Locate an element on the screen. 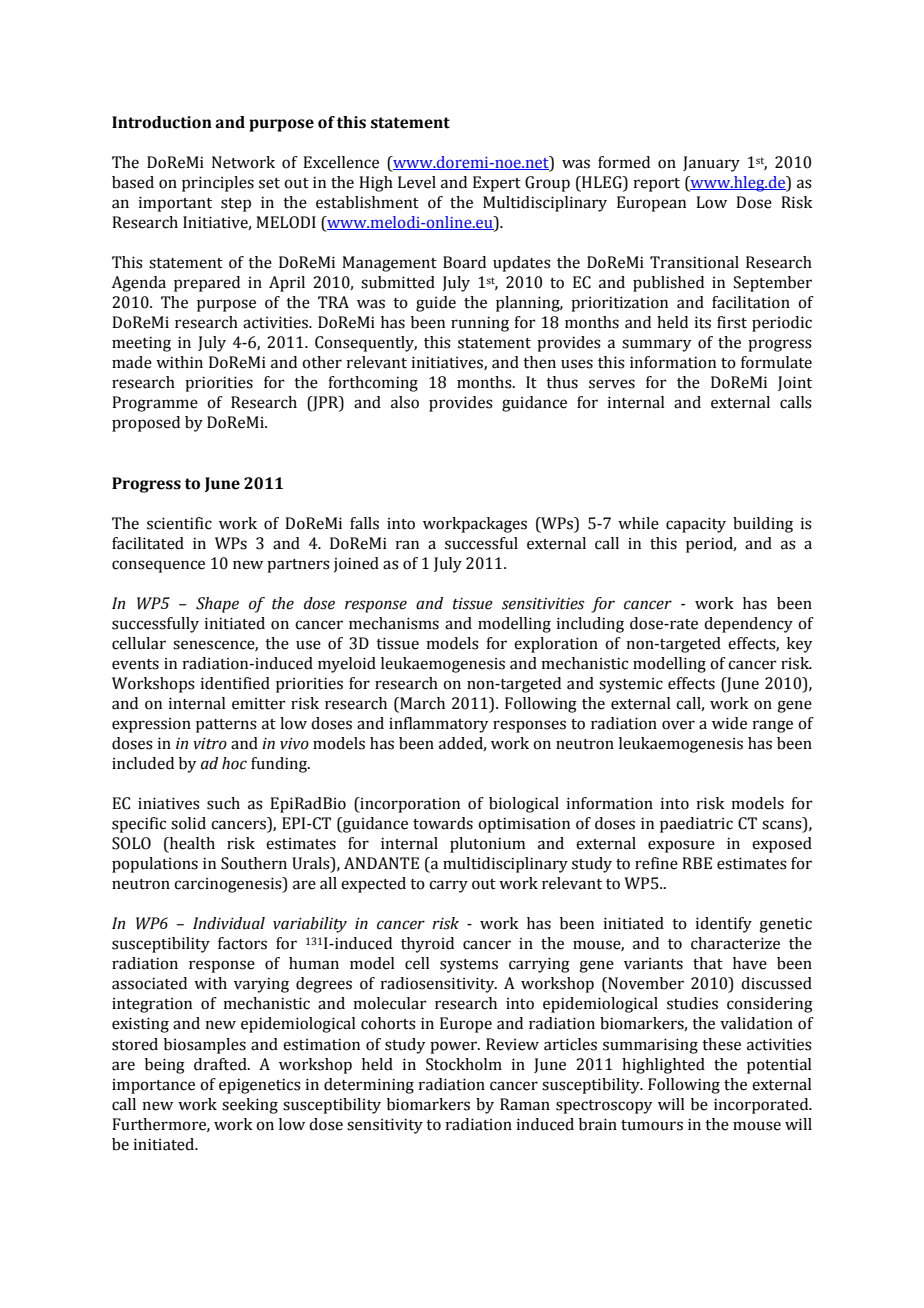  principles is located at coordinates (218, 184).
